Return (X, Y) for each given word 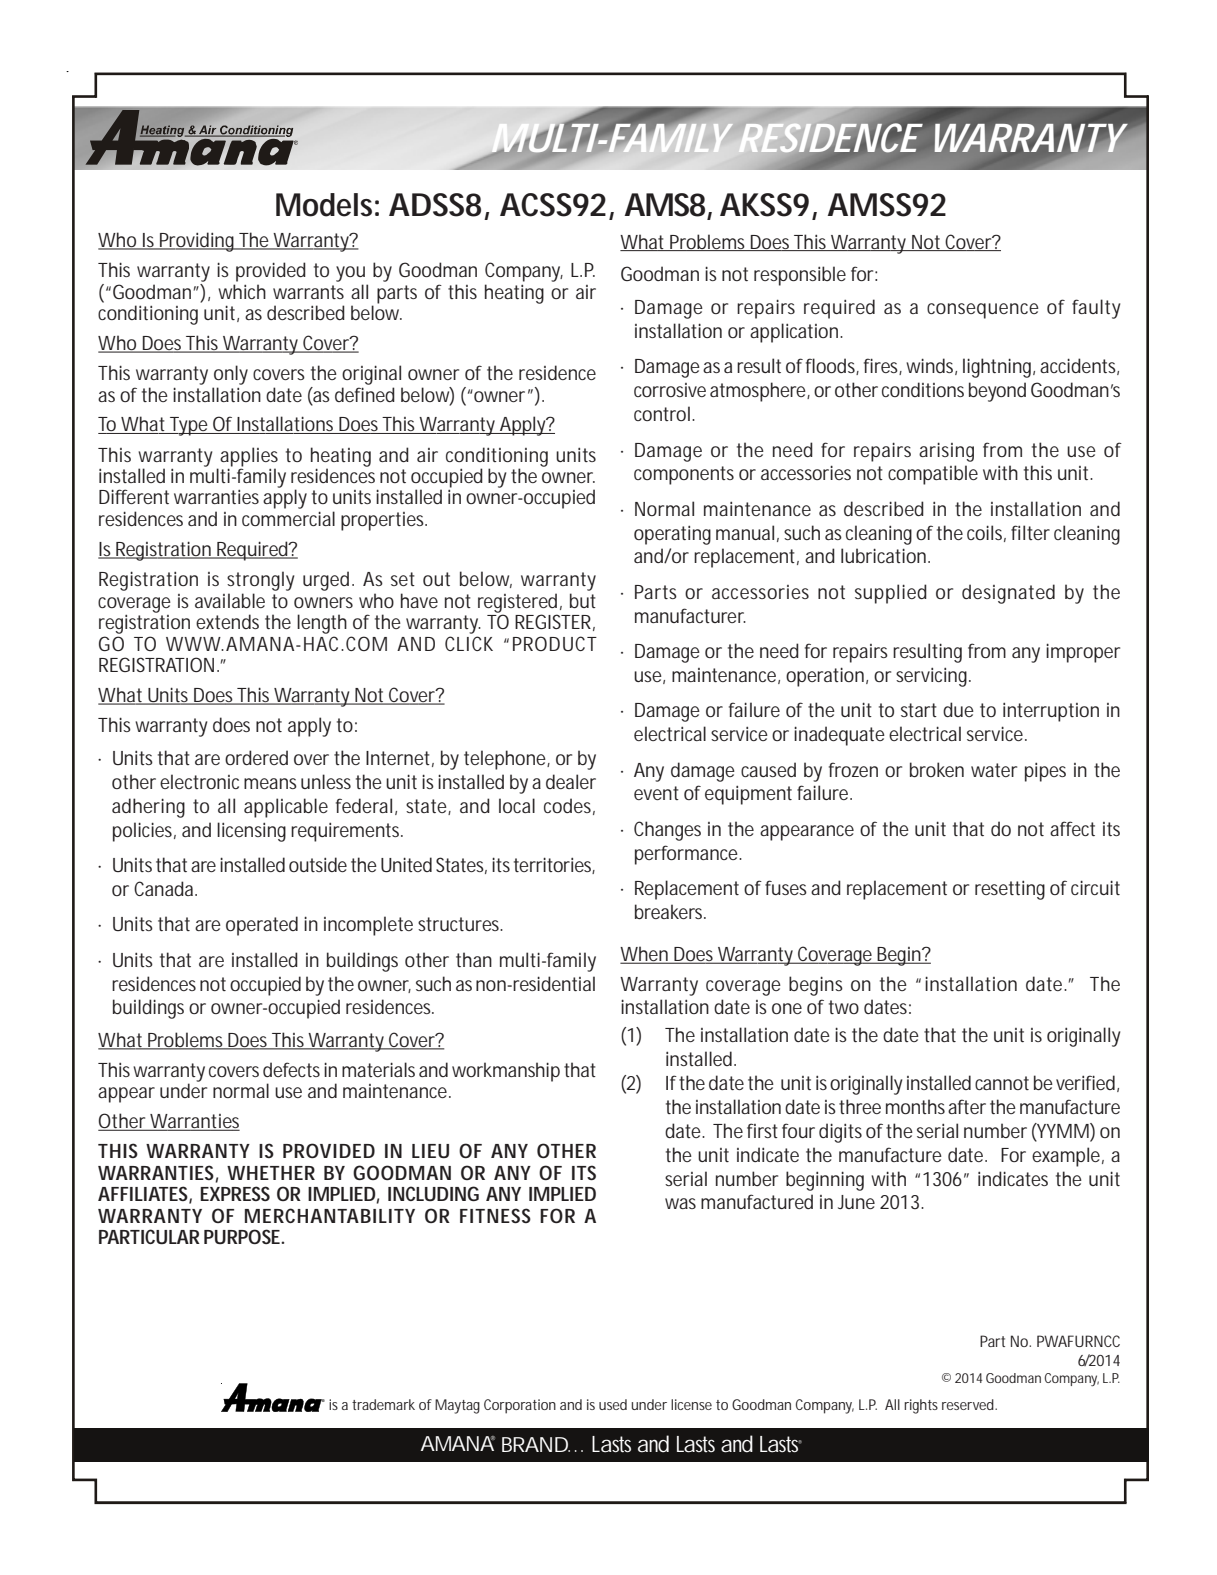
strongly (260, 581)
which (242, 291)
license (691, 1404)
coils (986, 533)
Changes (667, 831)
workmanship (506, 1072)
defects (291, 1069)
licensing (251, 832)
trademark (383, 1404)
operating (672, 535)
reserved (969, 1404)
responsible (800, 276)
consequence (983, 311)
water (994, 770)
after (967, 1106)
